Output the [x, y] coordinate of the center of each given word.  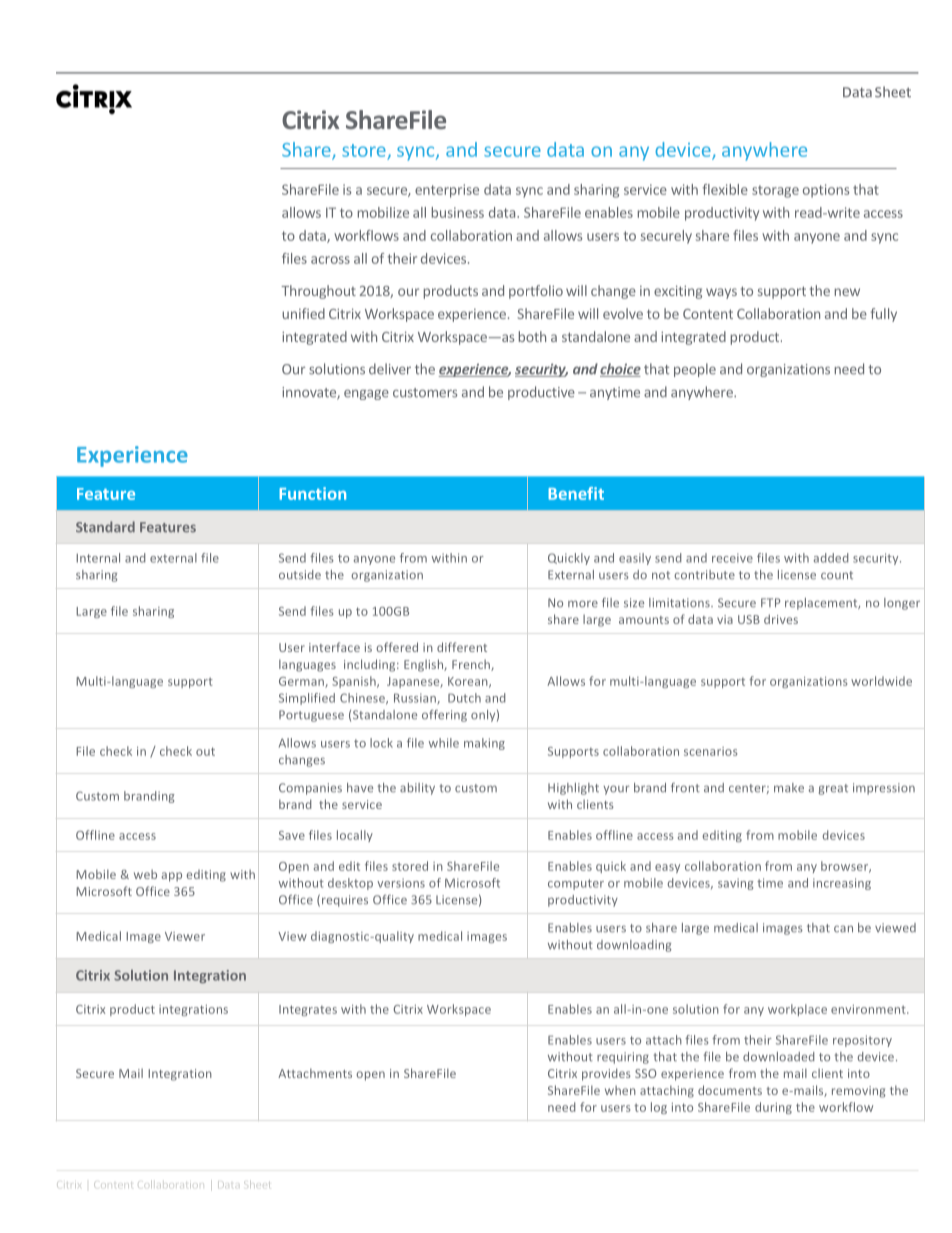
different [462, 647]
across [330, 260]
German [302, 682]
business [458, 212]
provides [606, 1074]
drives [781, 619]
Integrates [308, 1010]
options [826, 191]
